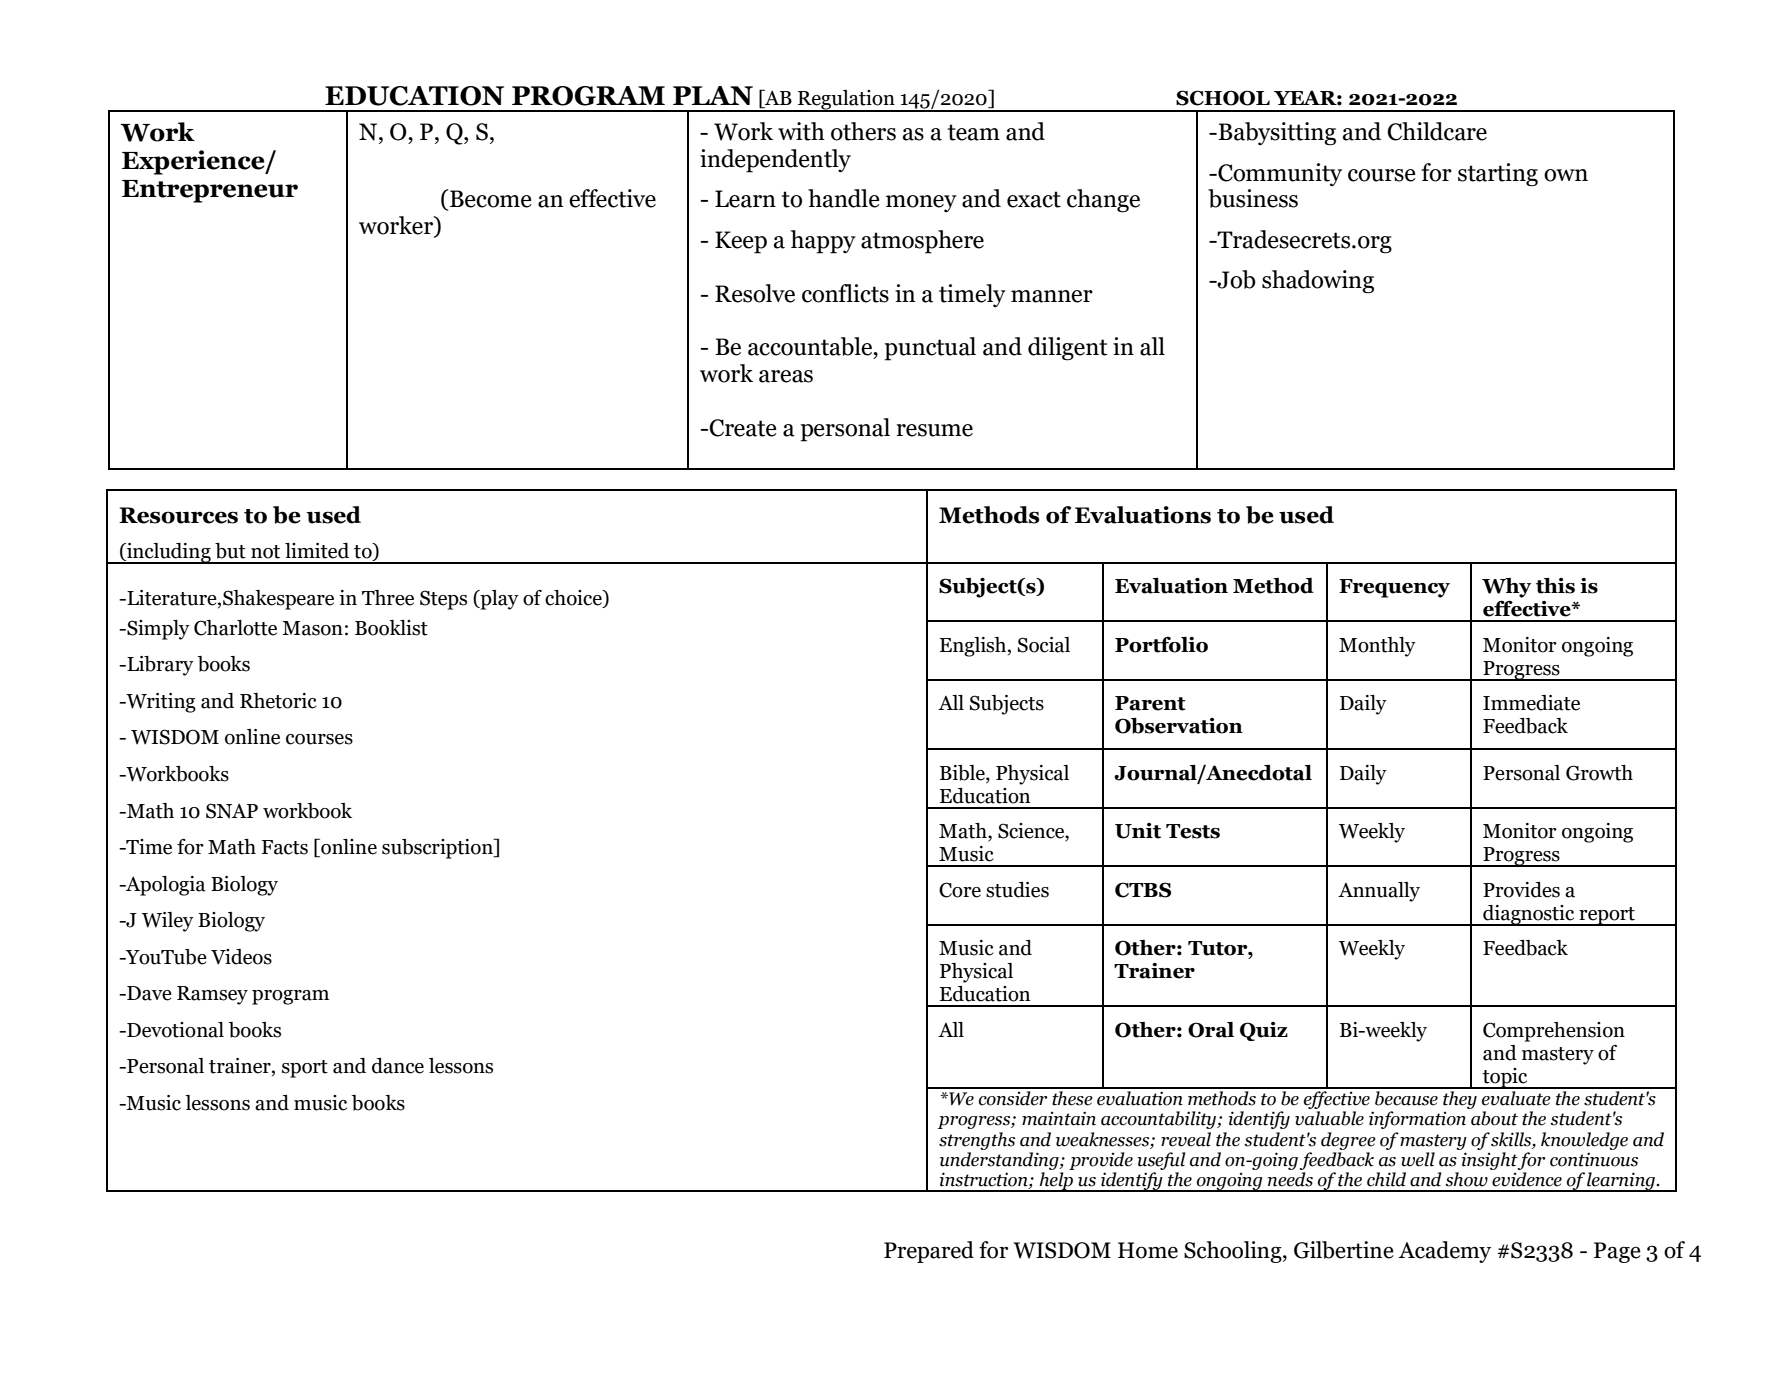  Describe the element at coordinates (317, 551) in the screenshot. I see `limited` at that location.
